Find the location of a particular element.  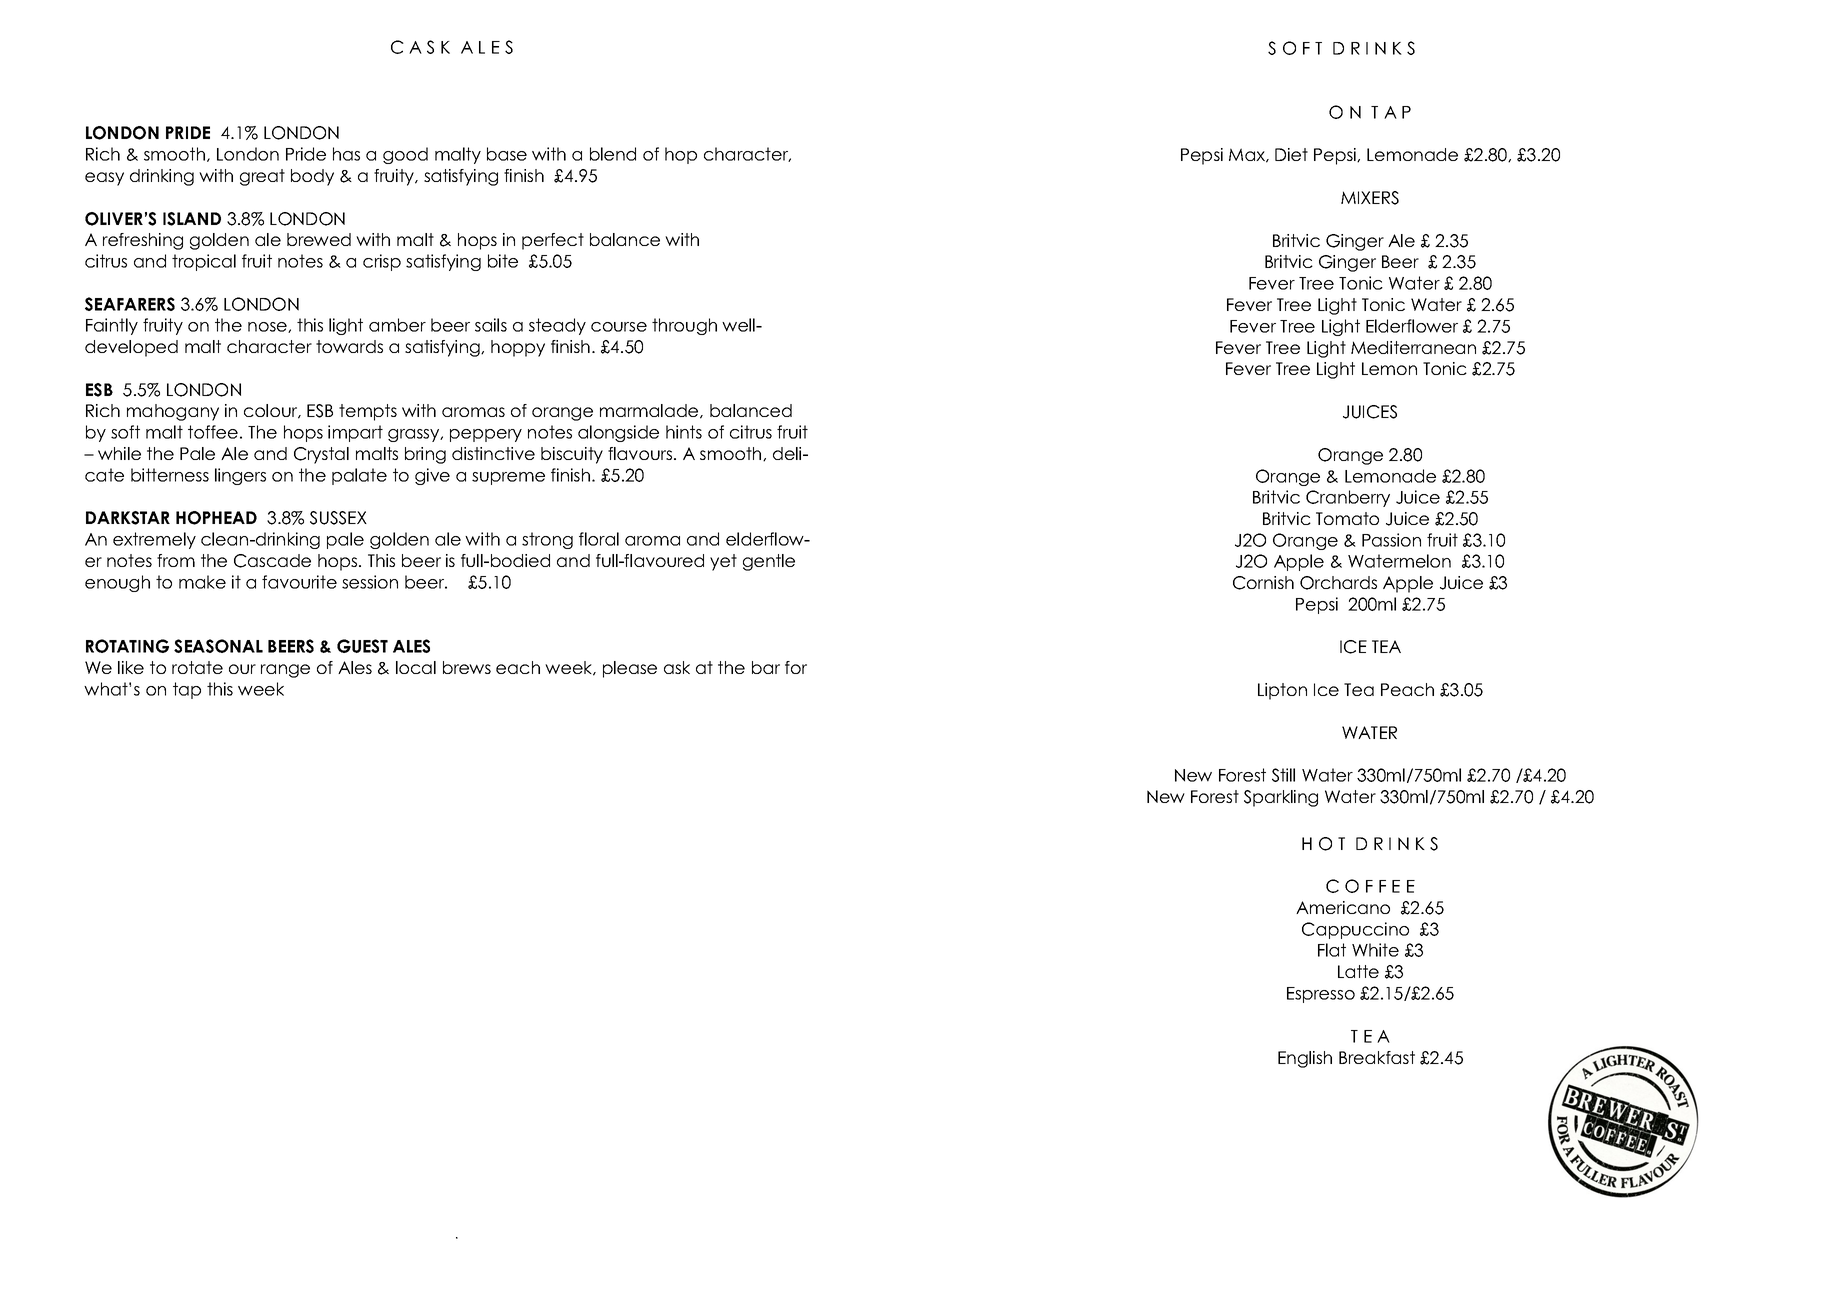

Diet is located at coordinates (1291, 154).
